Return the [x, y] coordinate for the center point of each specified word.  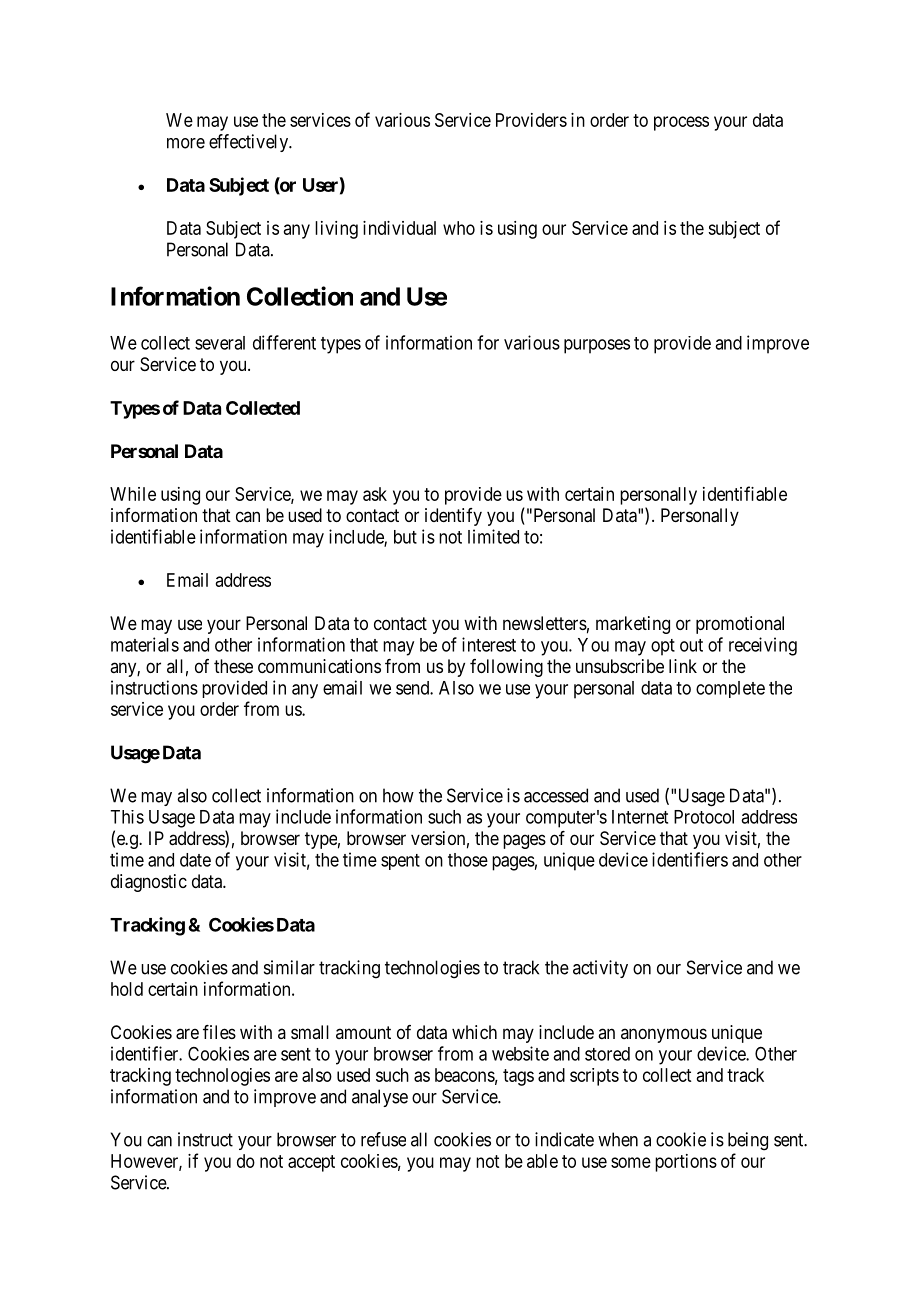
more [186, 143]
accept [311, 1163]
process [681, 123]
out [691, 645]
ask [375, 494]
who [459, 228]
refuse [383, 1139]
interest [489, 644]
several [220, 343]
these [233, 666]
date [195, 860]
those [468, 860]
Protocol [704, 817]
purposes [597, 346]
